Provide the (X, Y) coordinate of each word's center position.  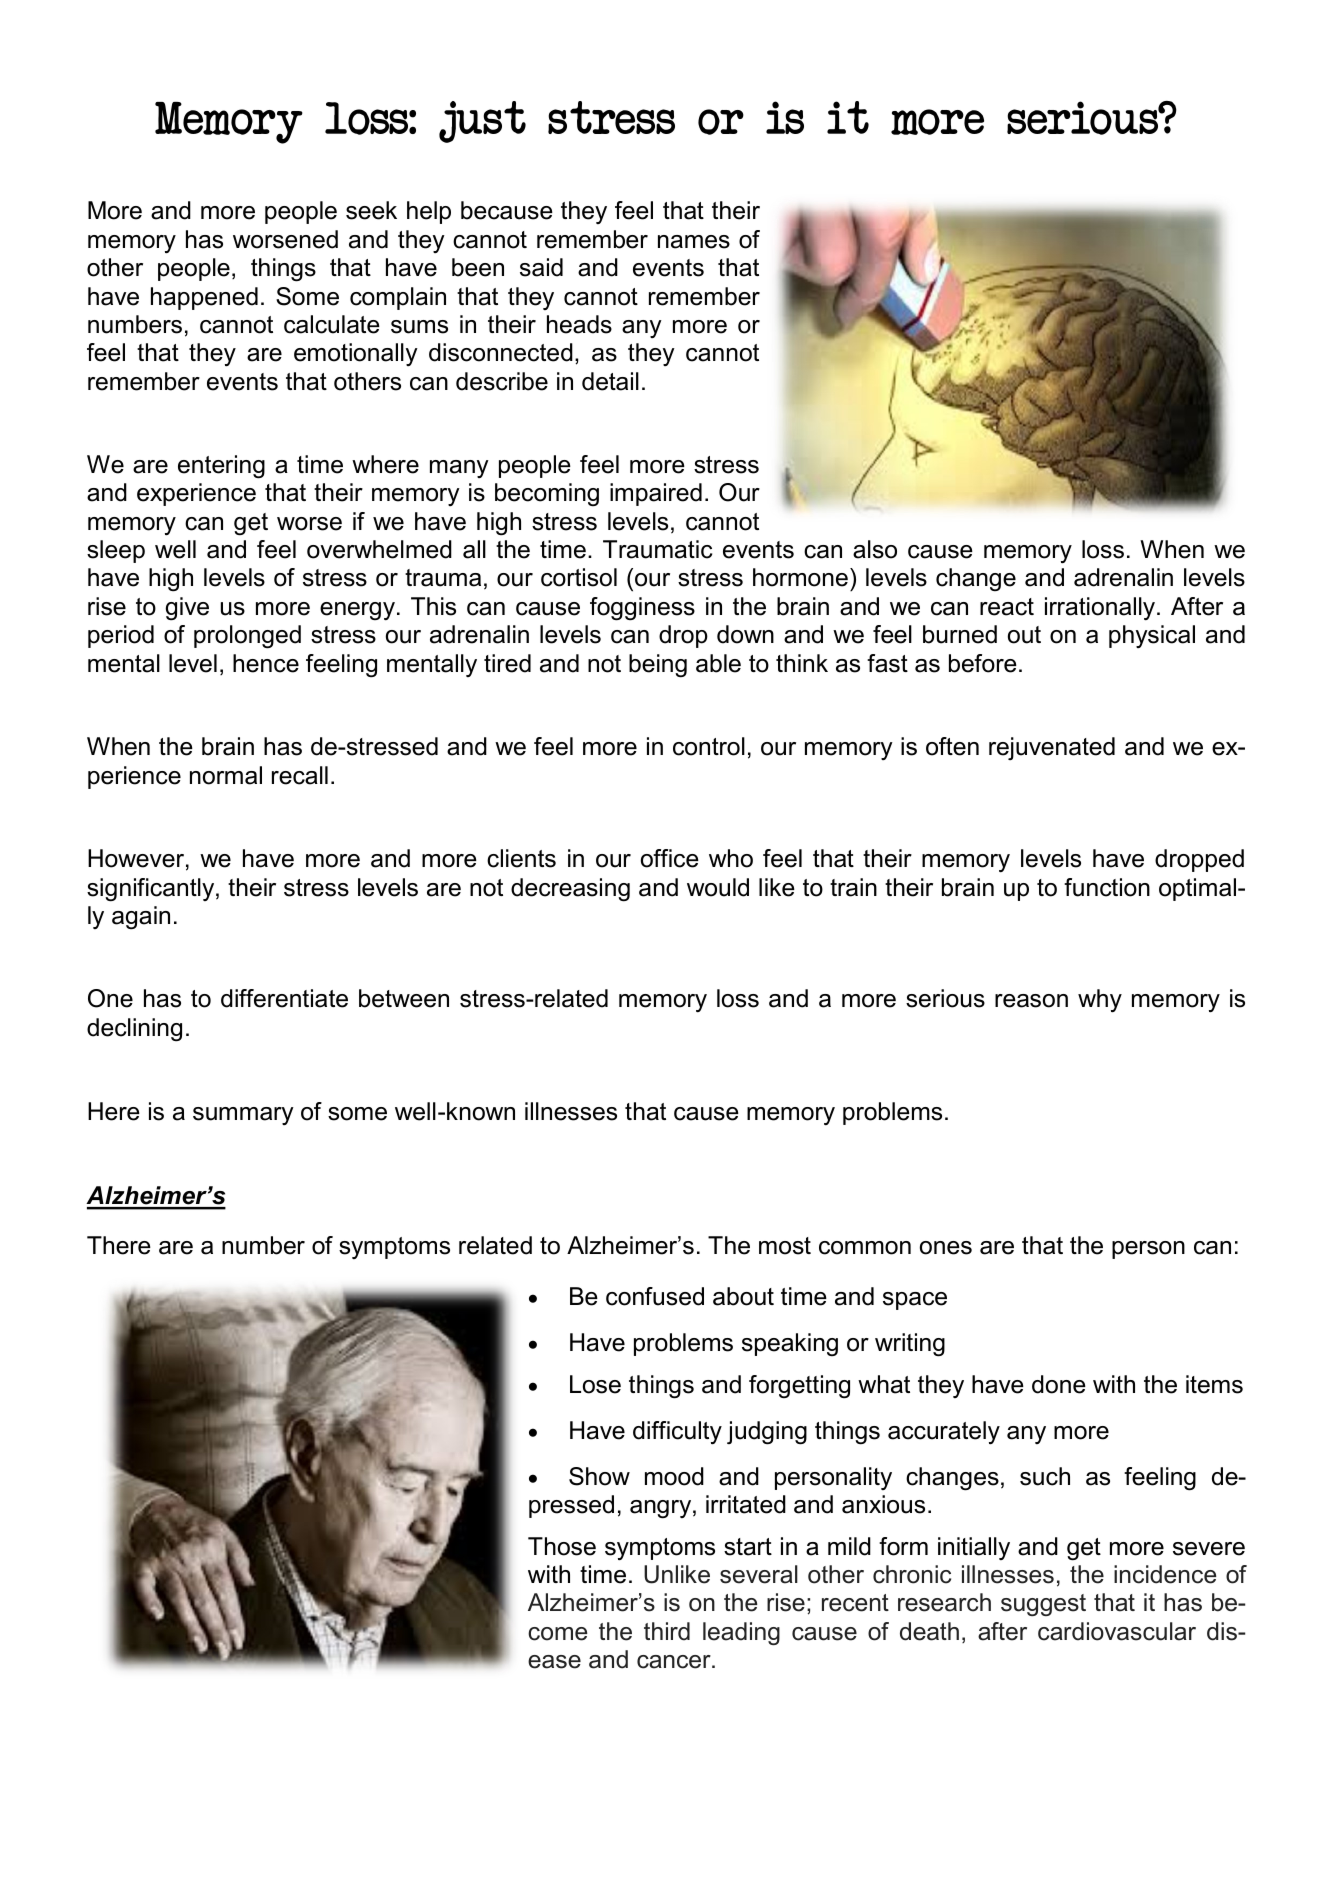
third (667, 1631)
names (694, 242)
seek (371, 210)
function (1107, 887)
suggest (1043, 1605)
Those (562, 1546)
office (670, 858)
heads (579, 324)
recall (300, 775)
